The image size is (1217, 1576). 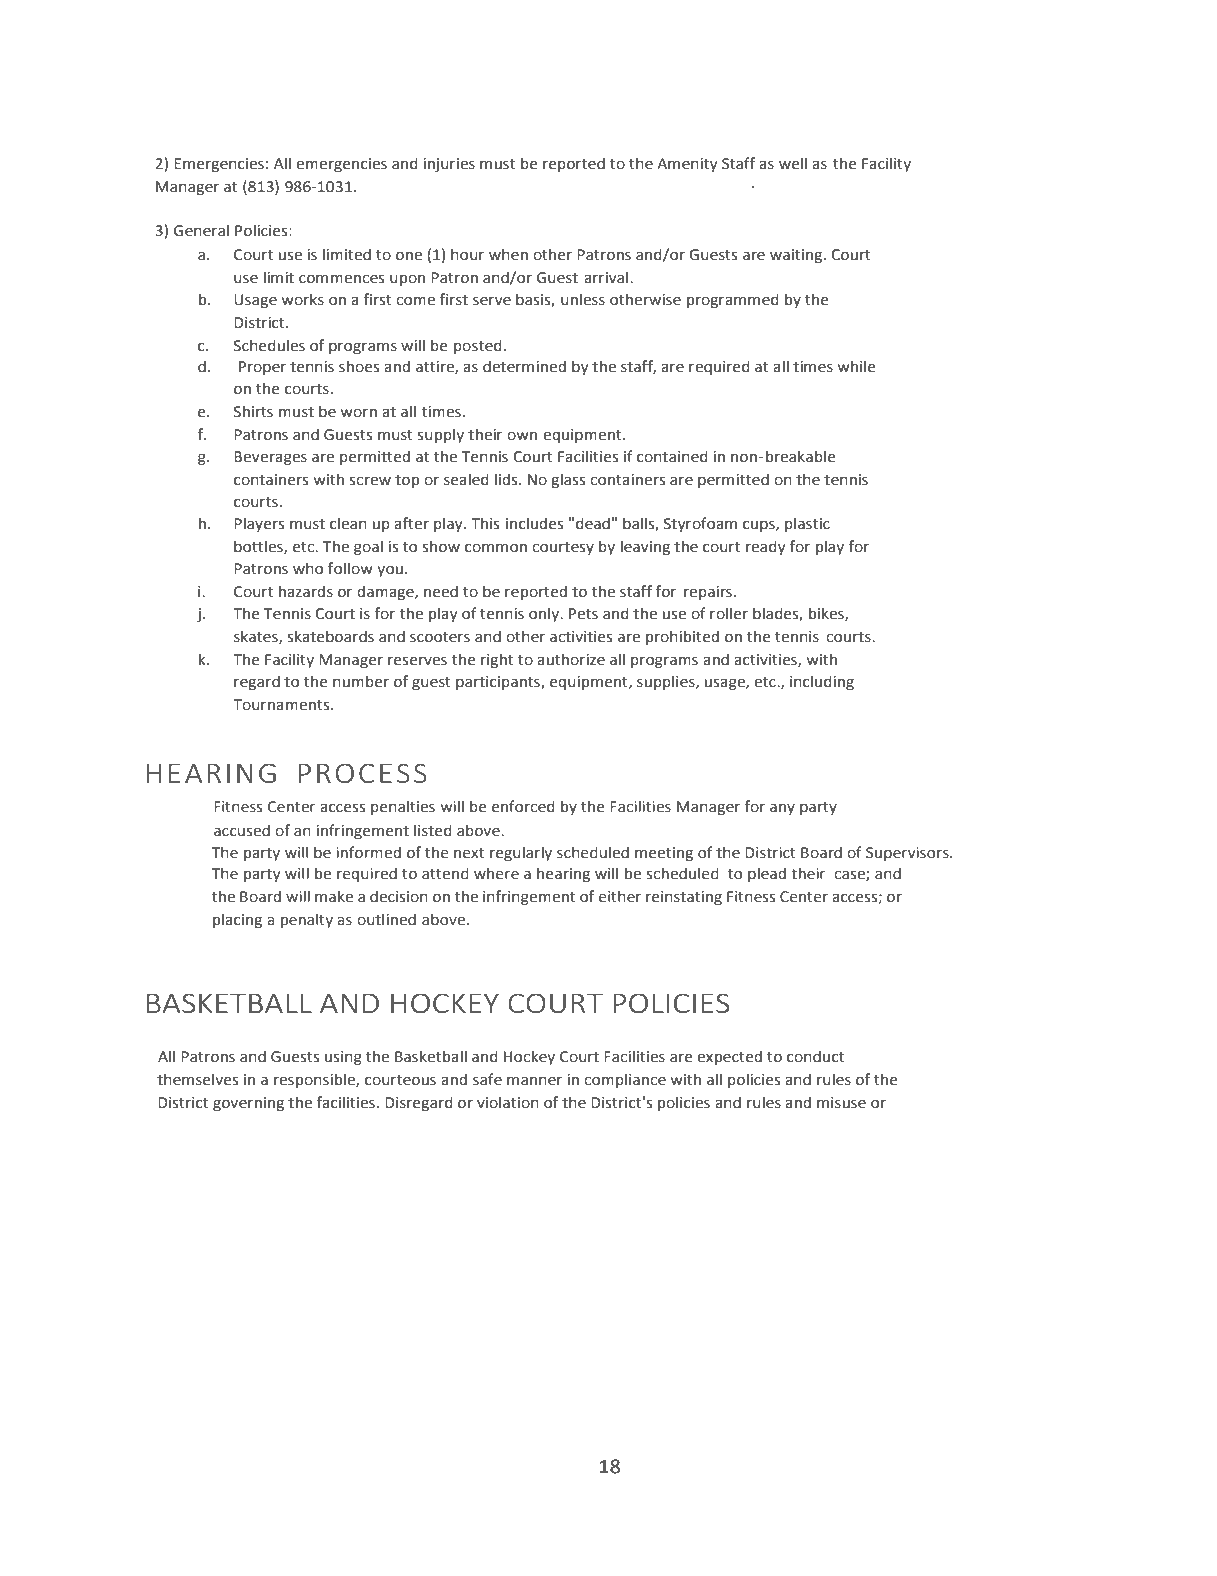 What do you see at coordinates (508, 254) in the page?
I see `when` at bounding box center [508, 254].
